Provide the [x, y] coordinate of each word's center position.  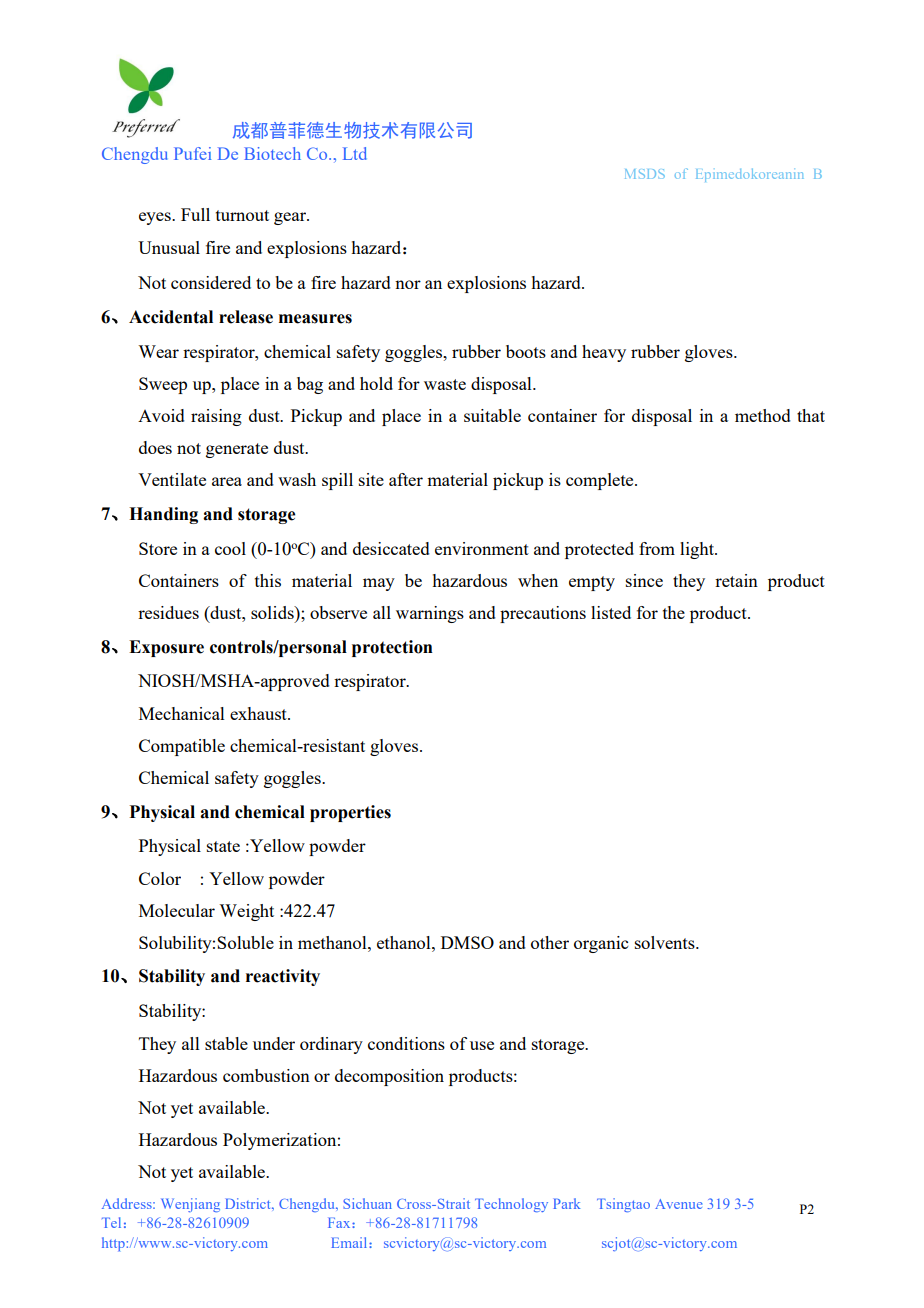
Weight [246, 912]
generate [237, 450]
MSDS [645, 174]
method [763, 415]
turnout [242, 215]
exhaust [259, 713]
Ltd [355, 153]
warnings [430, 614]
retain [736, 580]
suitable [492, 415]
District [249, 1203]
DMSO [467, 942]
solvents [666, 942]
